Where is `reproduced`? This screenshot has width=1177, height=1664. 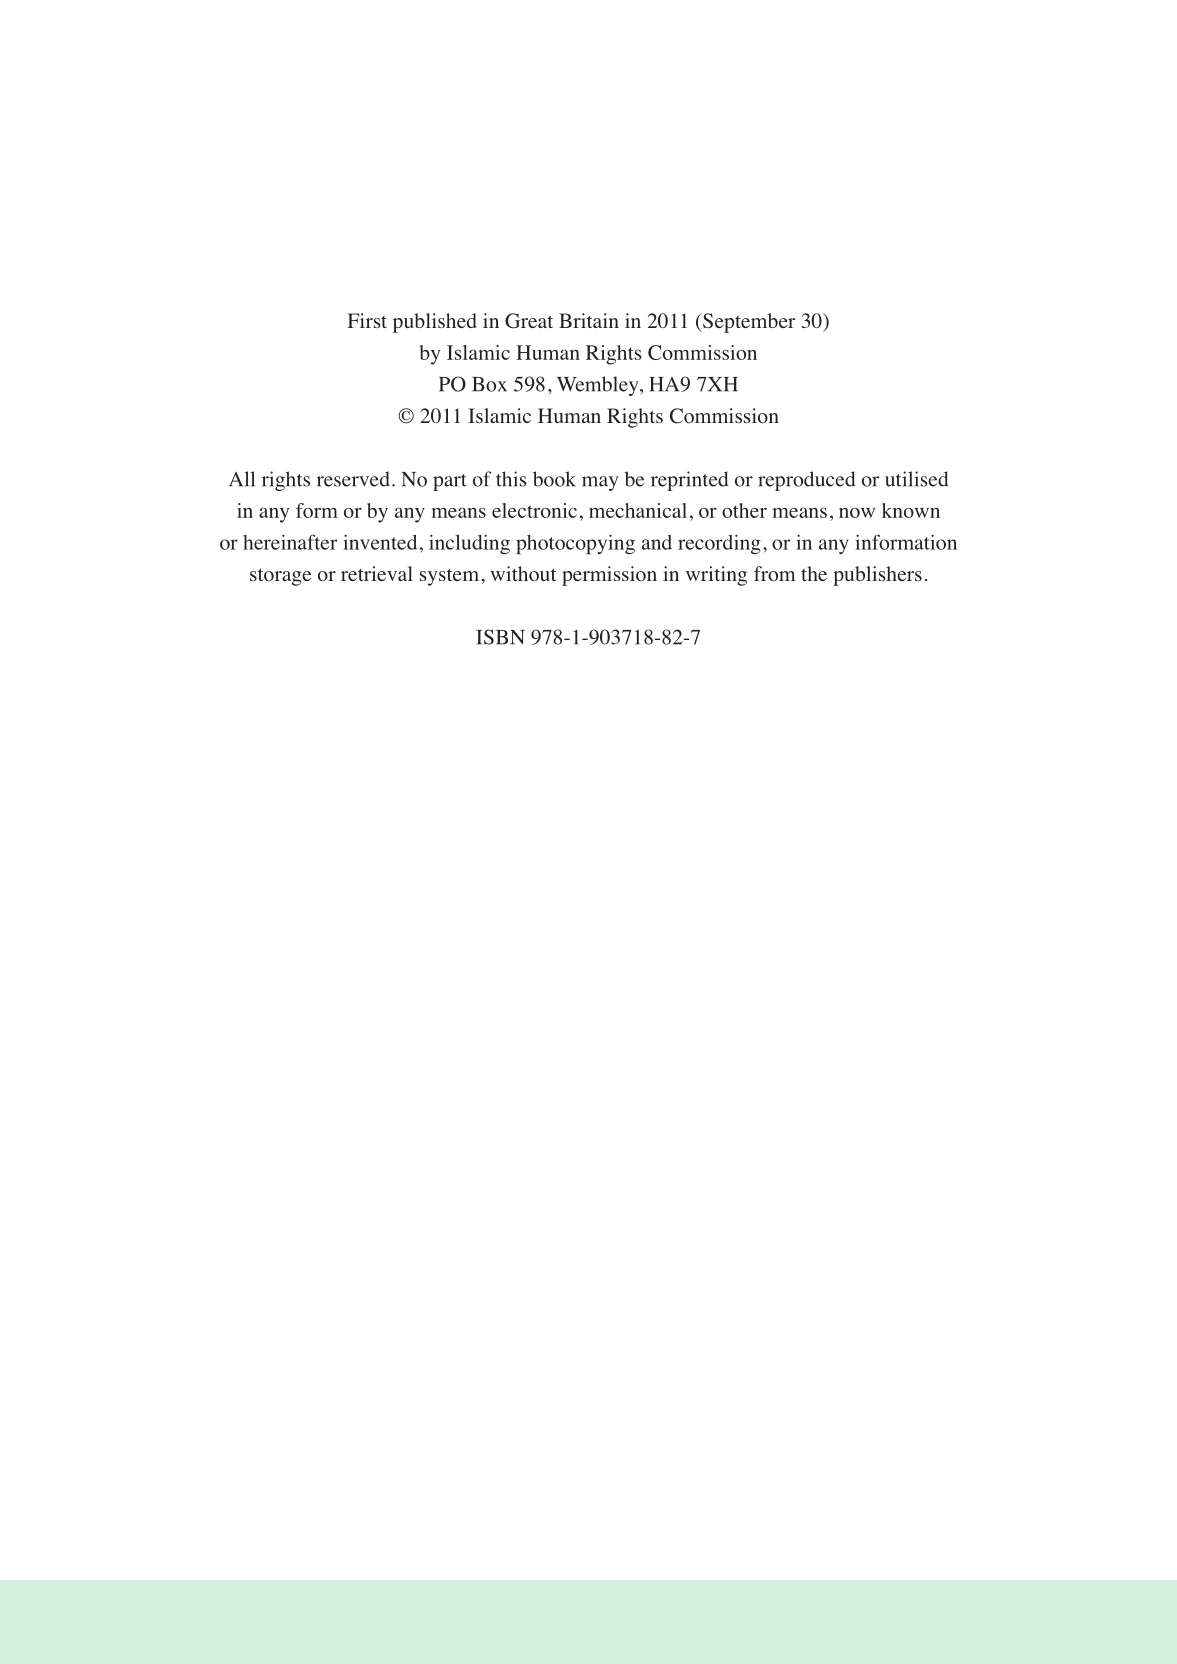
reproduced is located at coordinates (807, 481).
